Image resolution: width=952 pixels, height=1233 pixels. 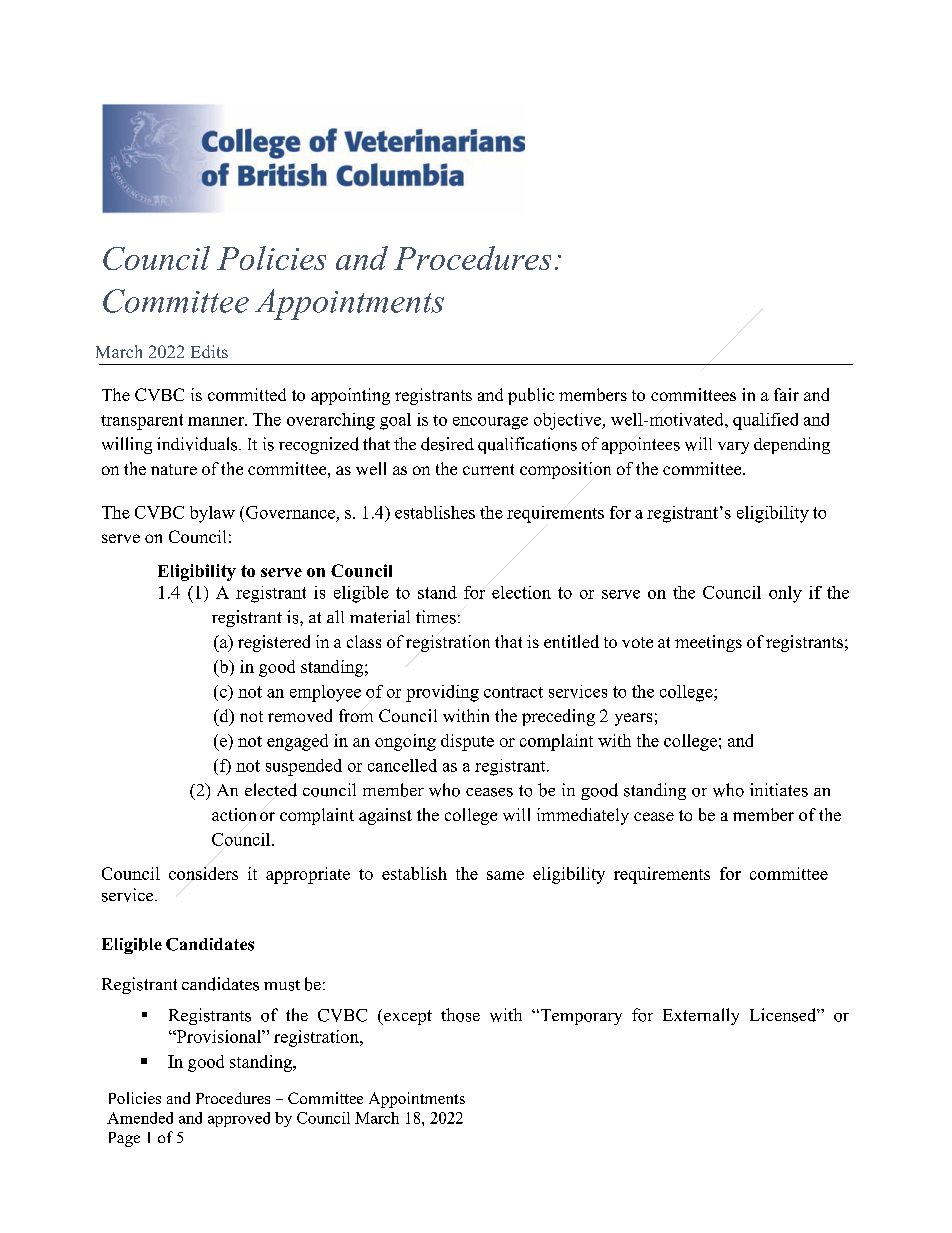 I want to click on engaged, so click(x=297, y=742).
